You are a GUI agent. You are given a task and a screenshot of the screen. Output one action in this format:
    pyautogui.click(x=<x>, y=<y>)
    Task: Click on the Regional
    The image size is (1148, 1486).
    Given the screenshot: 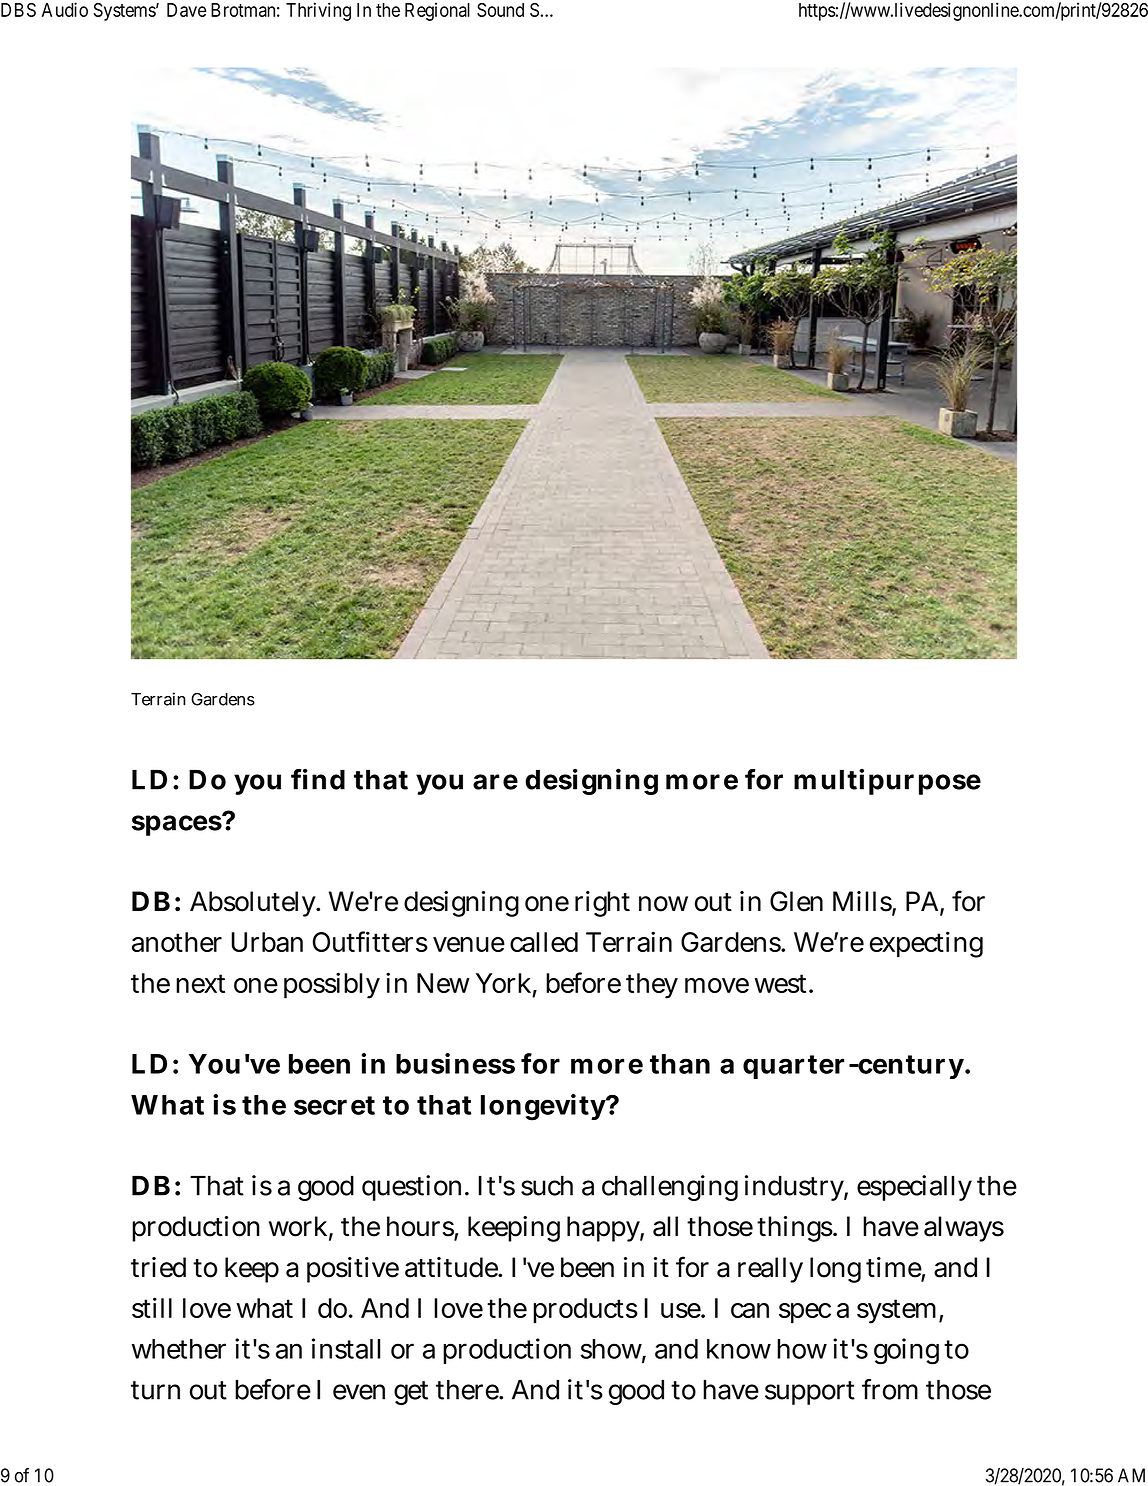 What is the action you would take?
    pyautogui.click(x=437, y=11)
